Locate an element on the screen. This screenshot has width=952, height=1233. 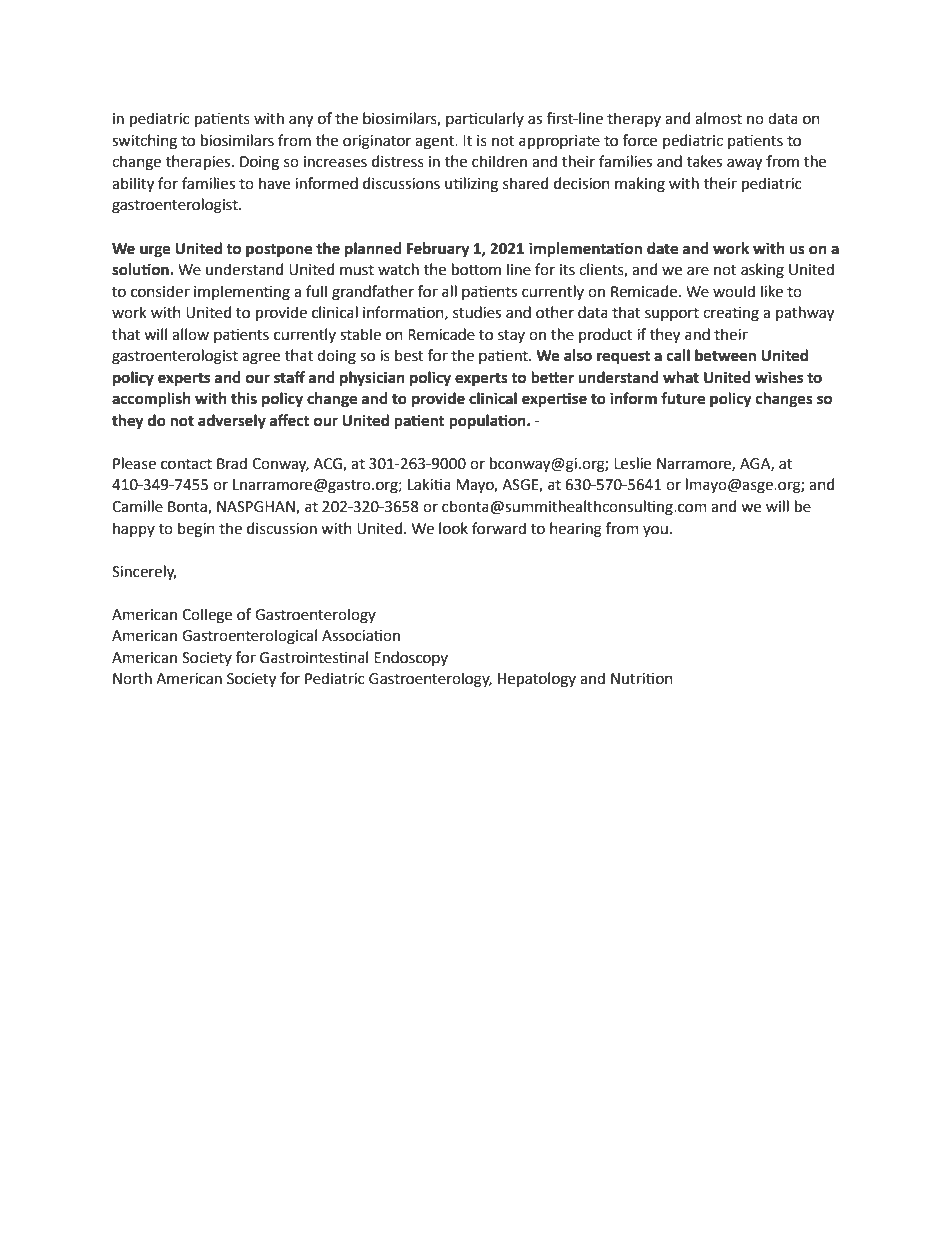
Endoscopy is located at coordinates (411, 658).
